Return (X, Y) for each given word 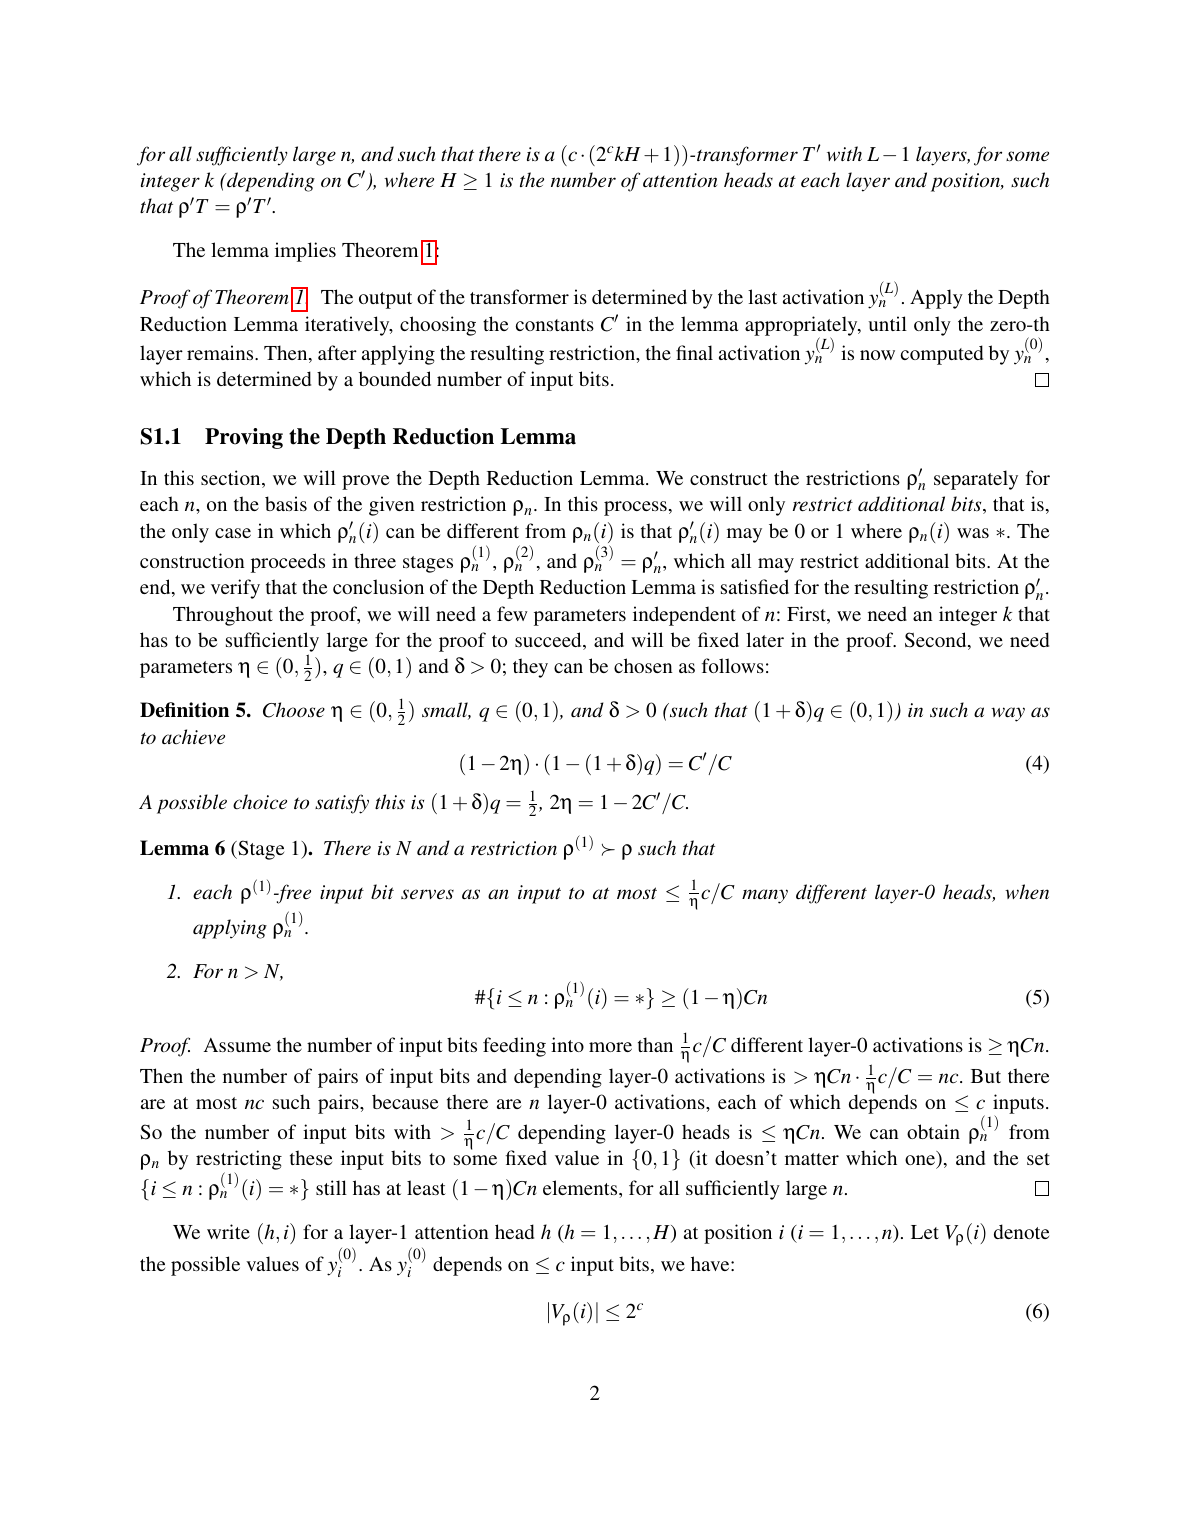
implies (305, 252)
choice (260, 801)
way (1008, 714)
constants (555, 325)
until (887, 323)
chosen (643, 665)
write (228, 1231)
